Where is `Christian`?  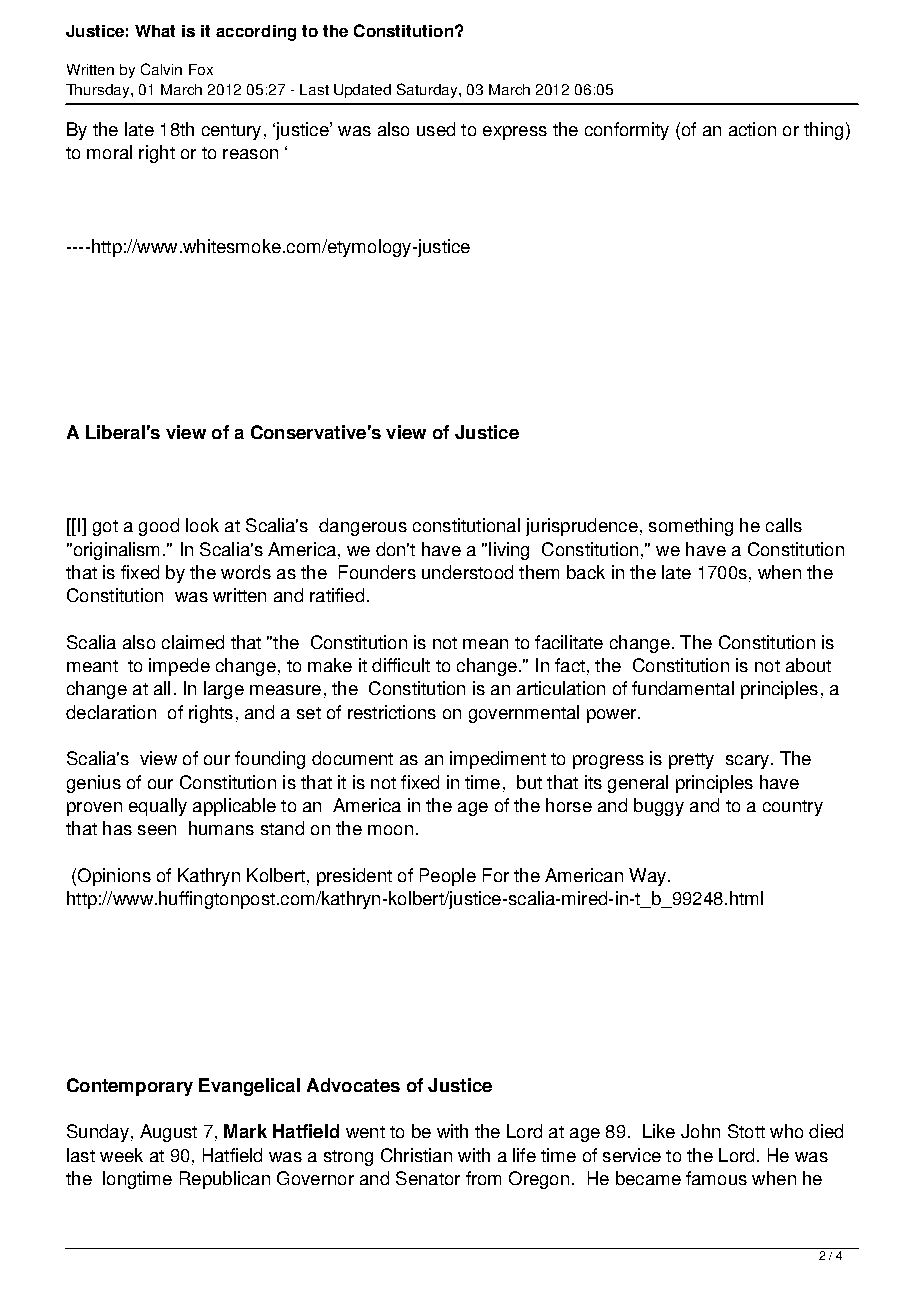 Christian is located at coordinates (416, 1155).
